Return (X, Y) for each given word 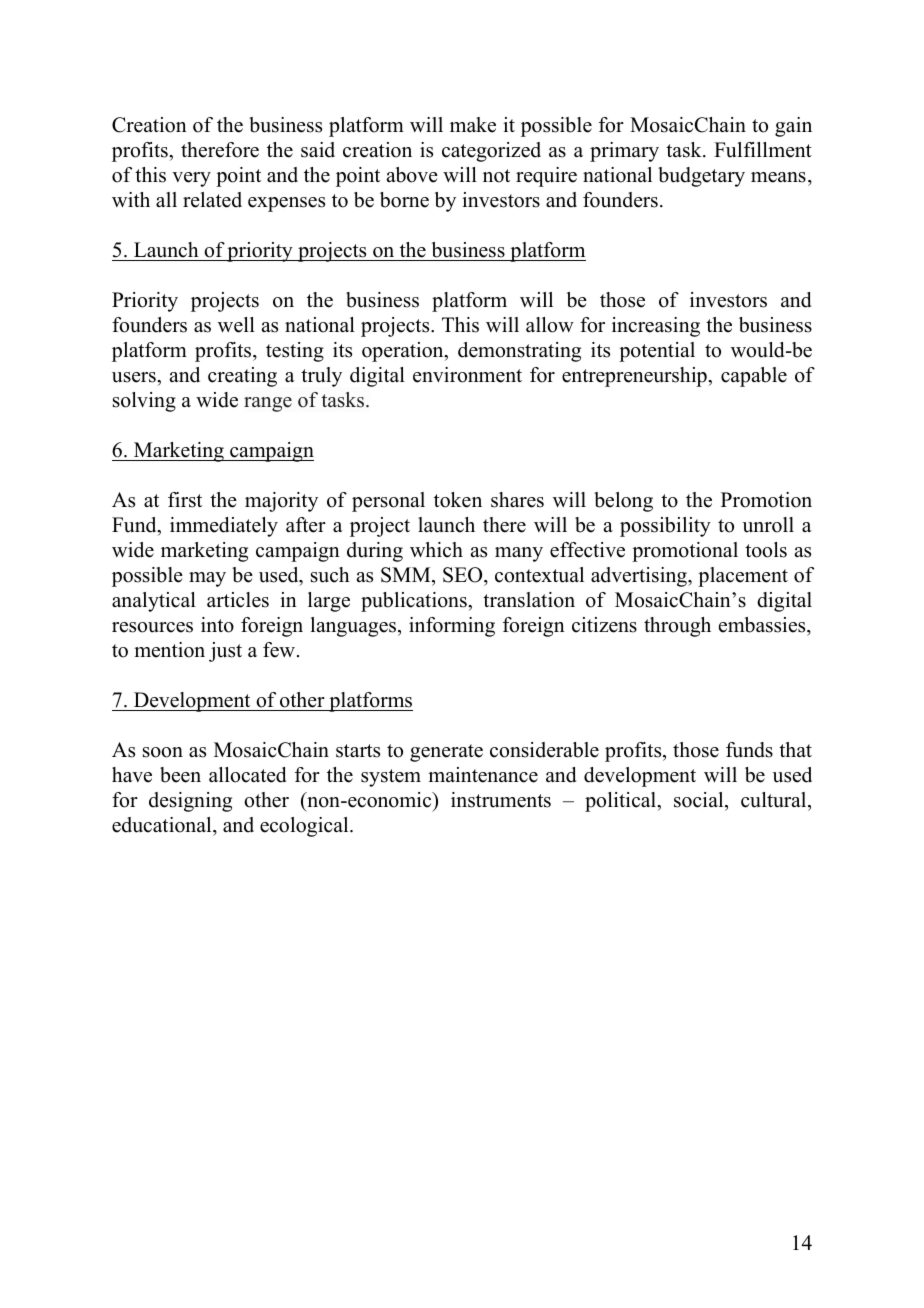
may (207, 579)
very (191, 179)
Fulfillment (763, 150)
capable (754, 377)
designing (190, 802)
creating (242, 377)
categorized (491, 152)
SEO (464, 575)
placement (743, 577)
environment (467, 375)
